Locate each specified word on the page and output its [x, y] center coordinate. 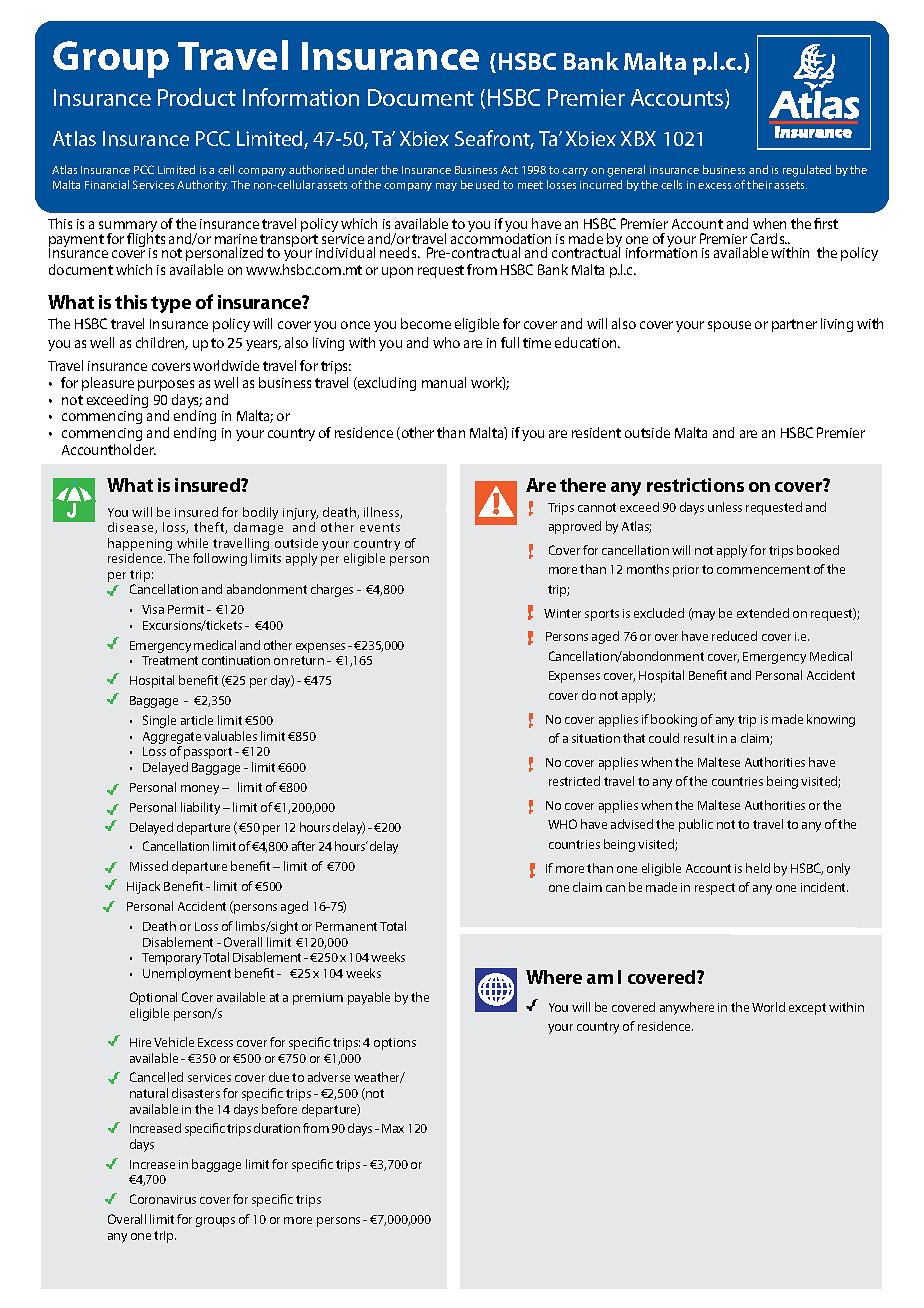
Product [197, 97]
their [759, 184]
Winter [562, 613]
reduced [734, 636]
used [487, 184]
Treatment [170, 660]
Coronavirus [163, 1199]
